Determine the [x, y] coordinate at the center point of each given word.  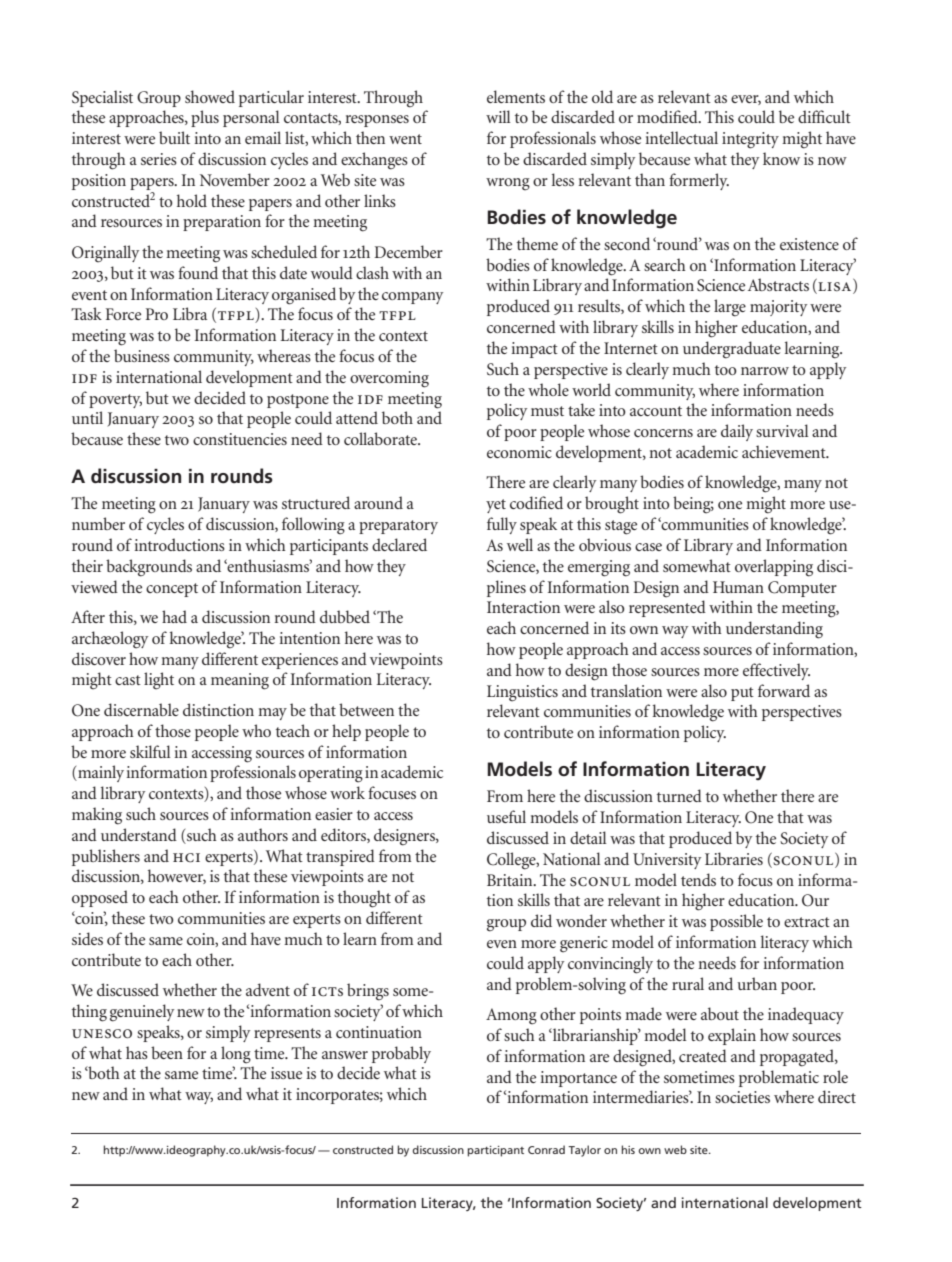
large [730, 308]
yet [496, 506]
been [167, 1052]
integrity [750, 140]
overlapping [774, 568]
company [412, 298]
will [498, 116]
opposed [100, 898]
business [142, 355]
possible [736, 922]
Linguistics [522, 693]
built [174, 137]
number [98, 523]
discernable [141, 709]
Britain [511, 880]
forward [784, 690]
